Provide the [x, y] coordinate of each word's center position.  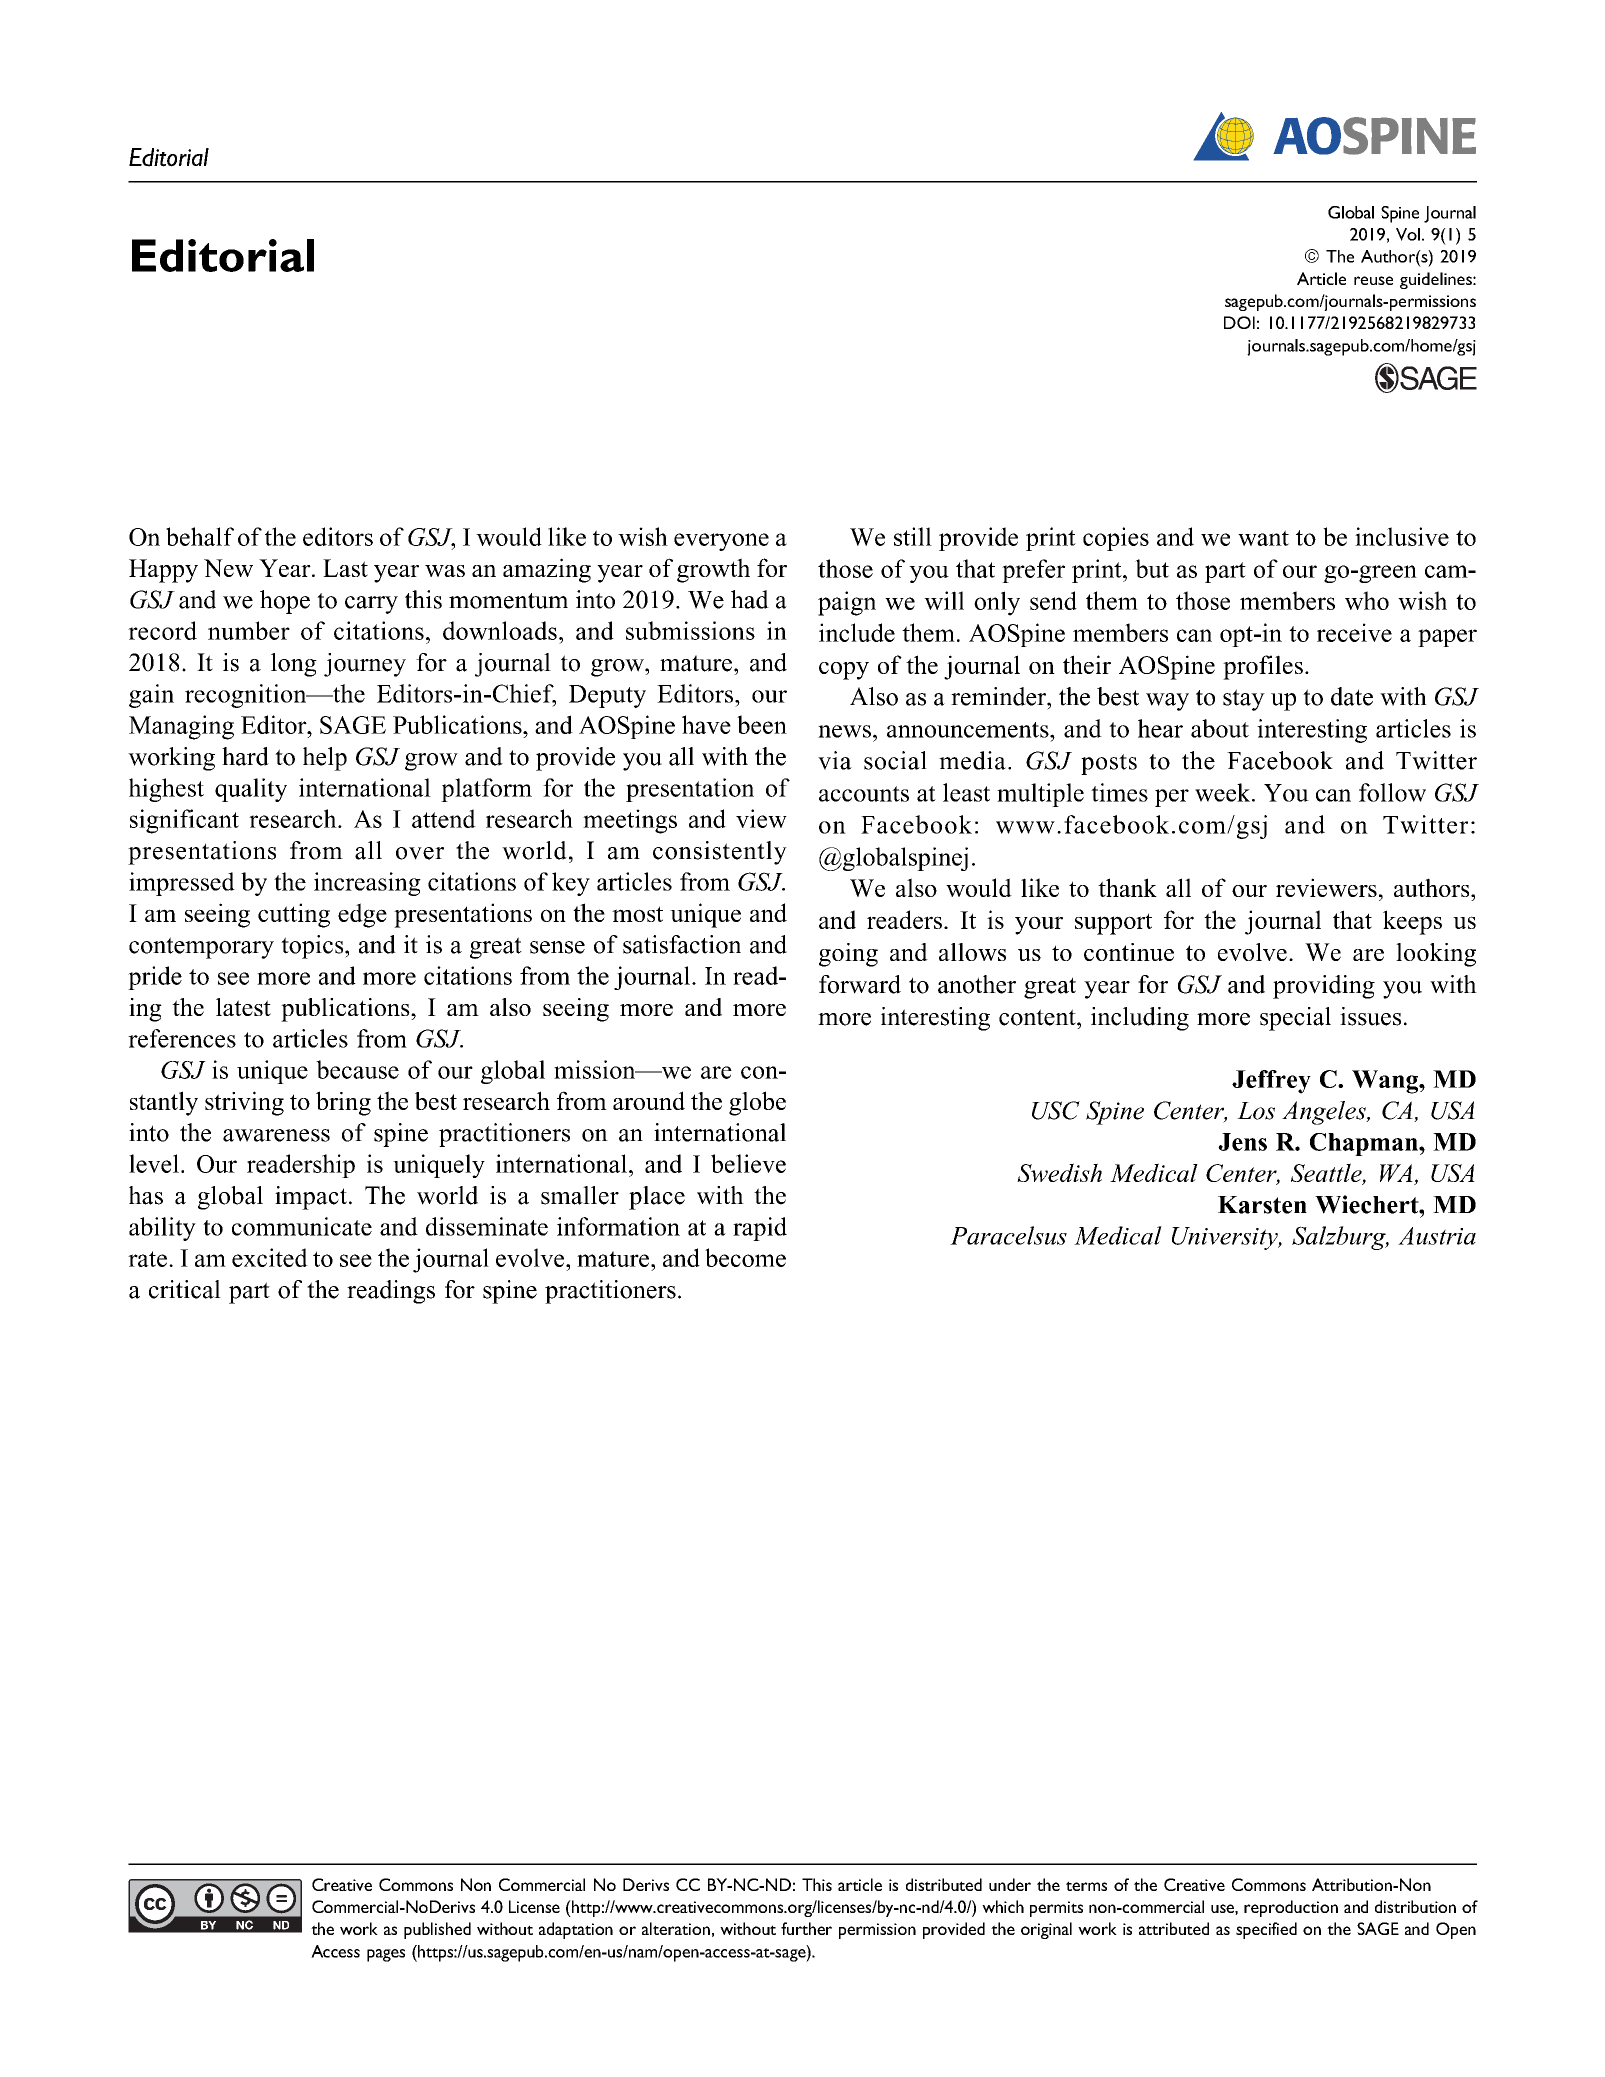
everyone [721, 542]
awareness [276, 1135]
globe [757, 1103]
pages [386, 1955]
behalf [200, 536]
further [806, 1928]
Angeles [1325, 1113]
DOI [1239, 322]
